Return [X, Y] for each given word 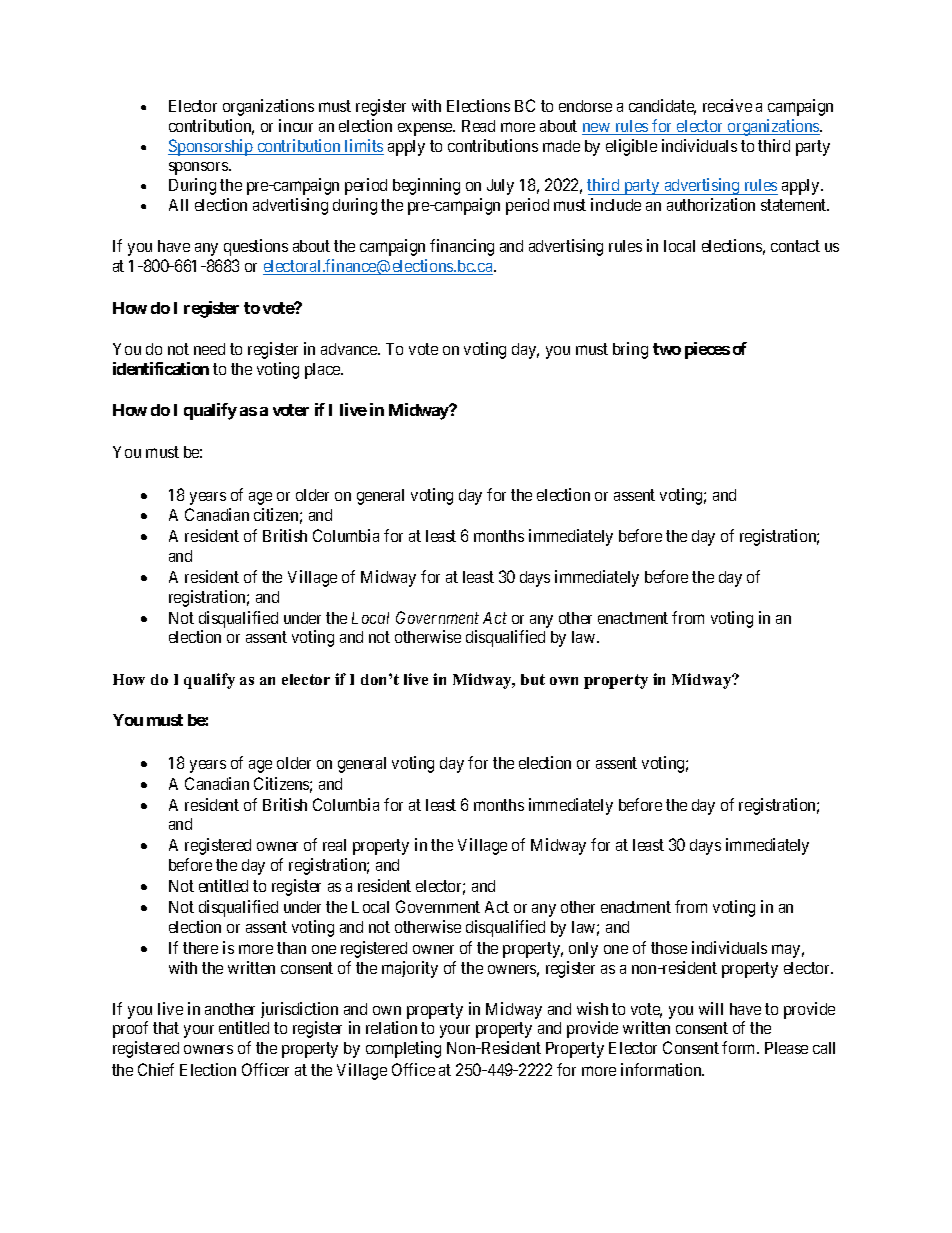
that [166, 1028]
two [667, 349]
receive [727, 105]
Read [478, 126]
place [324, 371]
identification [161, 368]
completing [403, 1049]
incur [296, 125]
